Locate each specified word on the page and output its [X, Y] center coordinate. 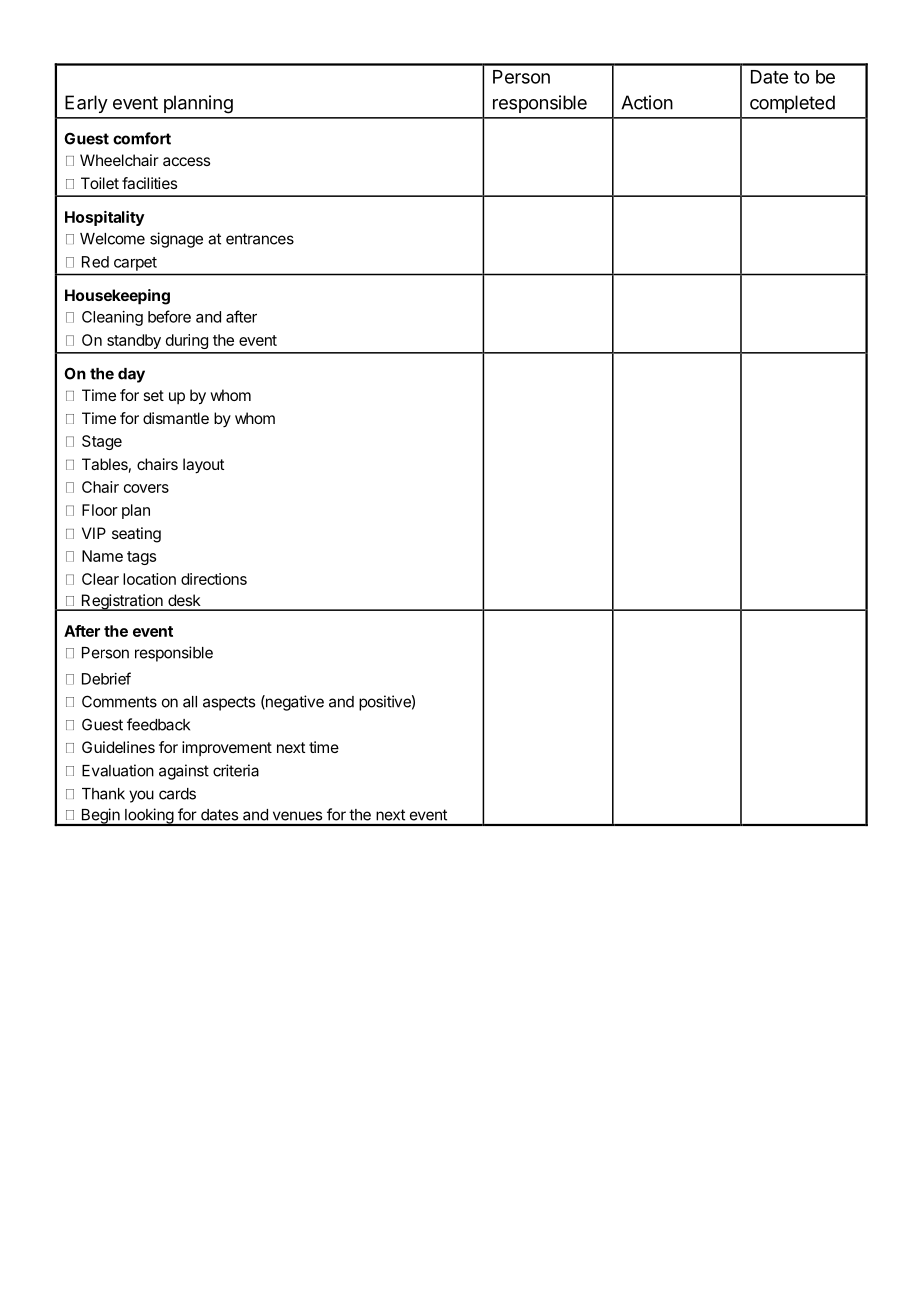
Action [647, 102]
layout [203, 466]
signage [176, 240]
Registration [122, 602]
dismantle [176, 418]
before [169, 316]
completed [792, 104]
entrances [260, 239]
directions [214, 579]
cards [177, 794]
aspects [229, 703]
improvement [227, 748]
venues [297, 816]
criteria [236, 770]
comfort [142, 138]
